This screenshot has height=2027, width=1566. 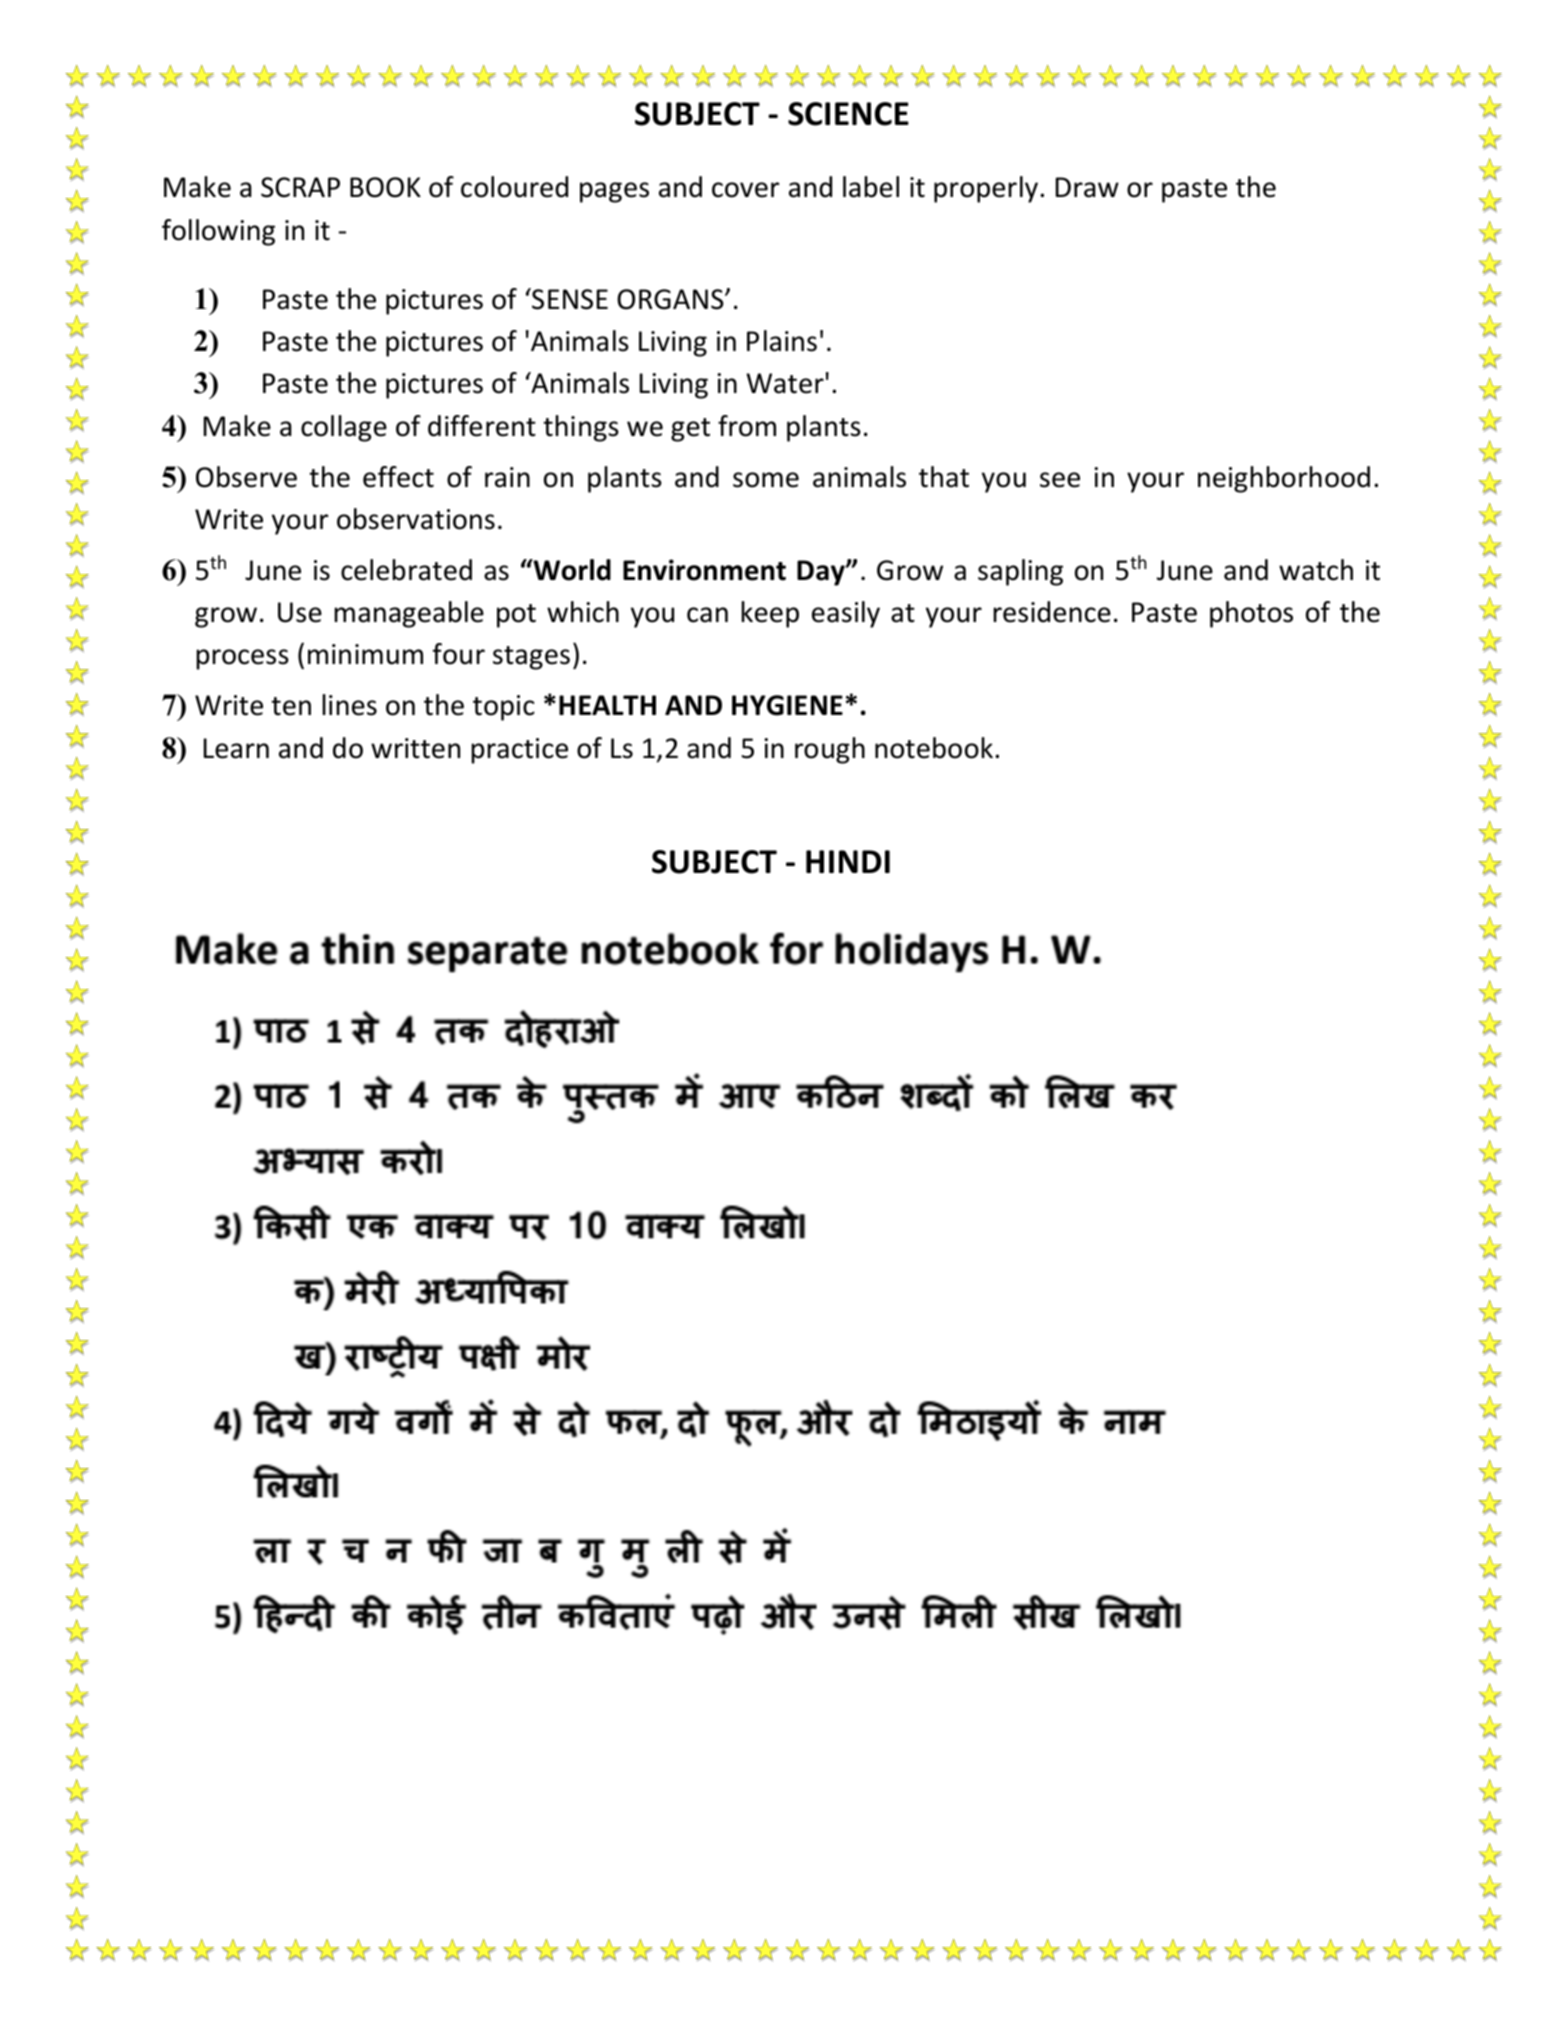 I want to click on Draw, so click(x=1087, y=187).
